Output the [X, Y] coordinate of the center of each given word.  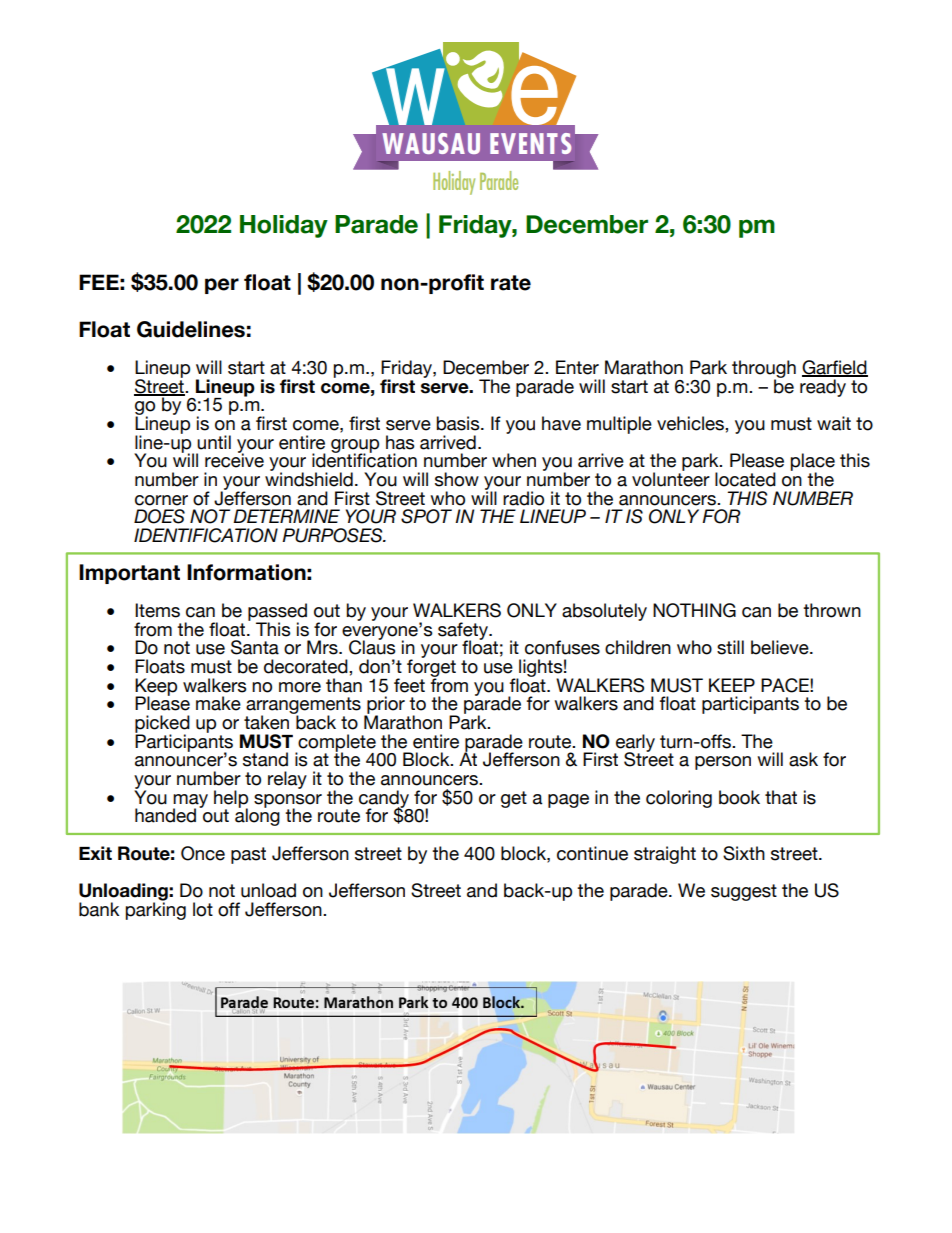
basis [459, 423]
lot [203, 909]
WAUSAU [431, 143]
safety [464, 632]
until [214, 442]
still [730, 647]
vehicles [691, 423]
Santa [255, 647]
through [764, 370]
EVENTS [530, 143]
